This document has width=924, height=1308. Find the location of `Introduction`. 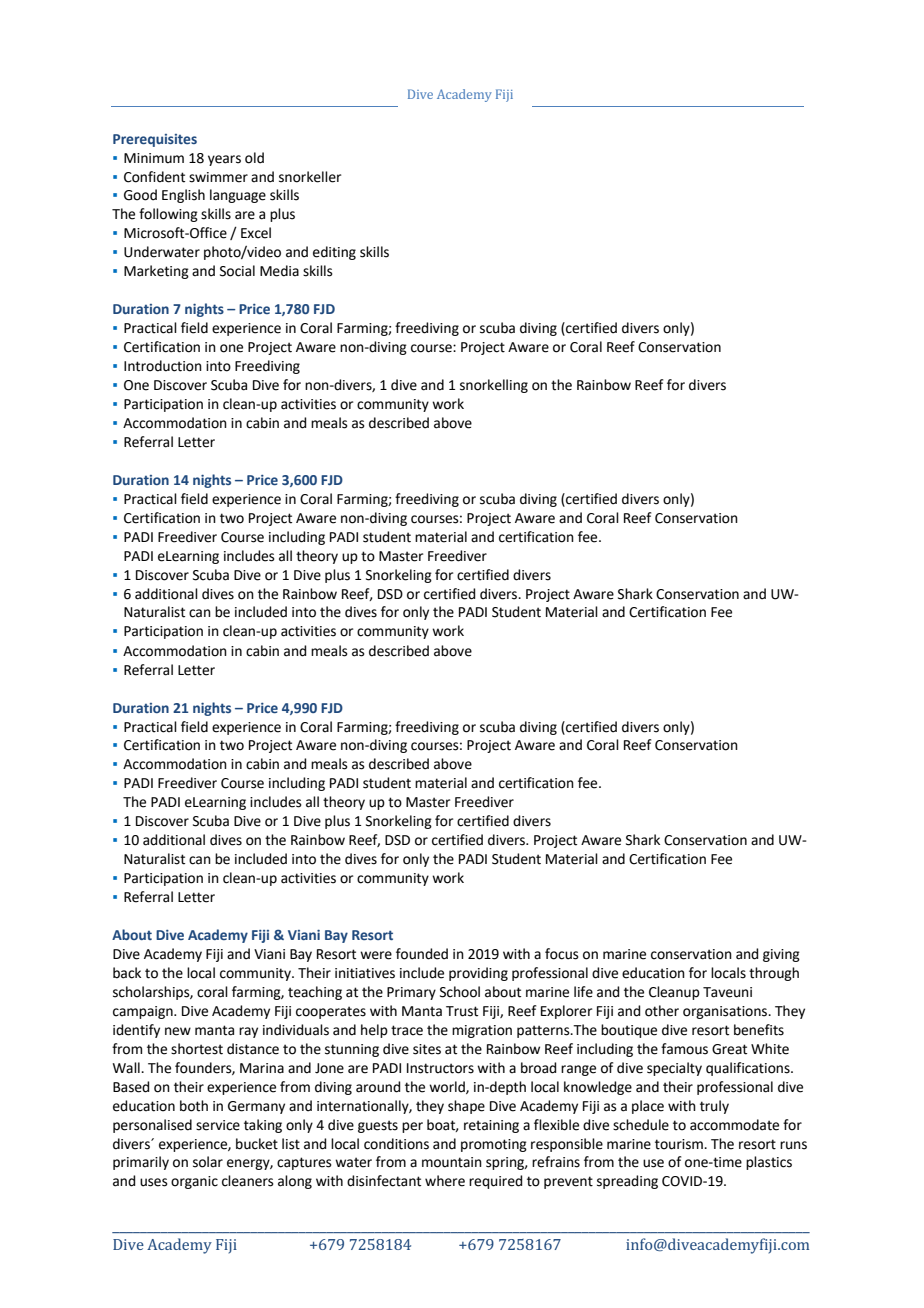

Introduction is located at coordinates (163, 366).
